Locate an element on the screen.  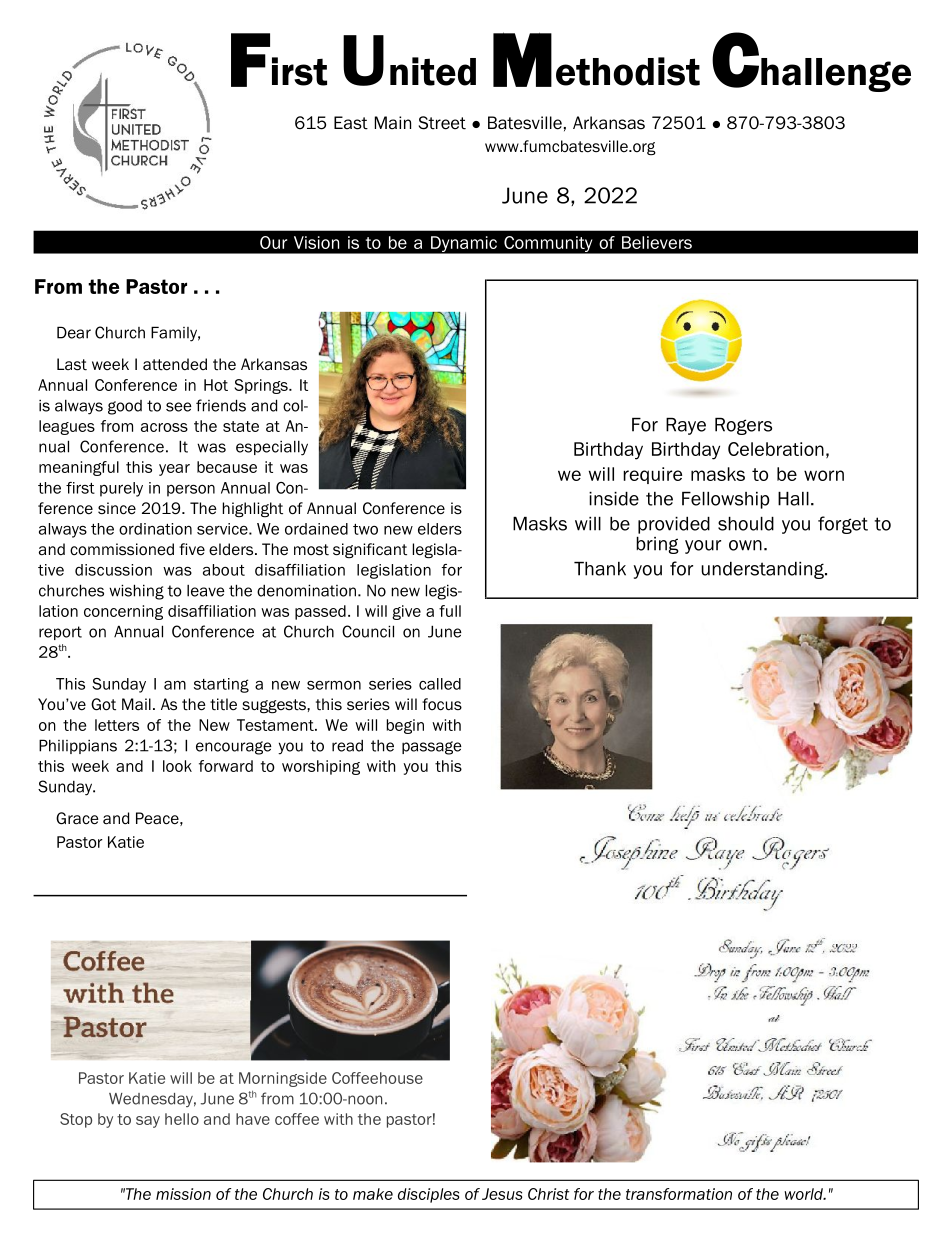
passage is located at coordinates (432, 748).
